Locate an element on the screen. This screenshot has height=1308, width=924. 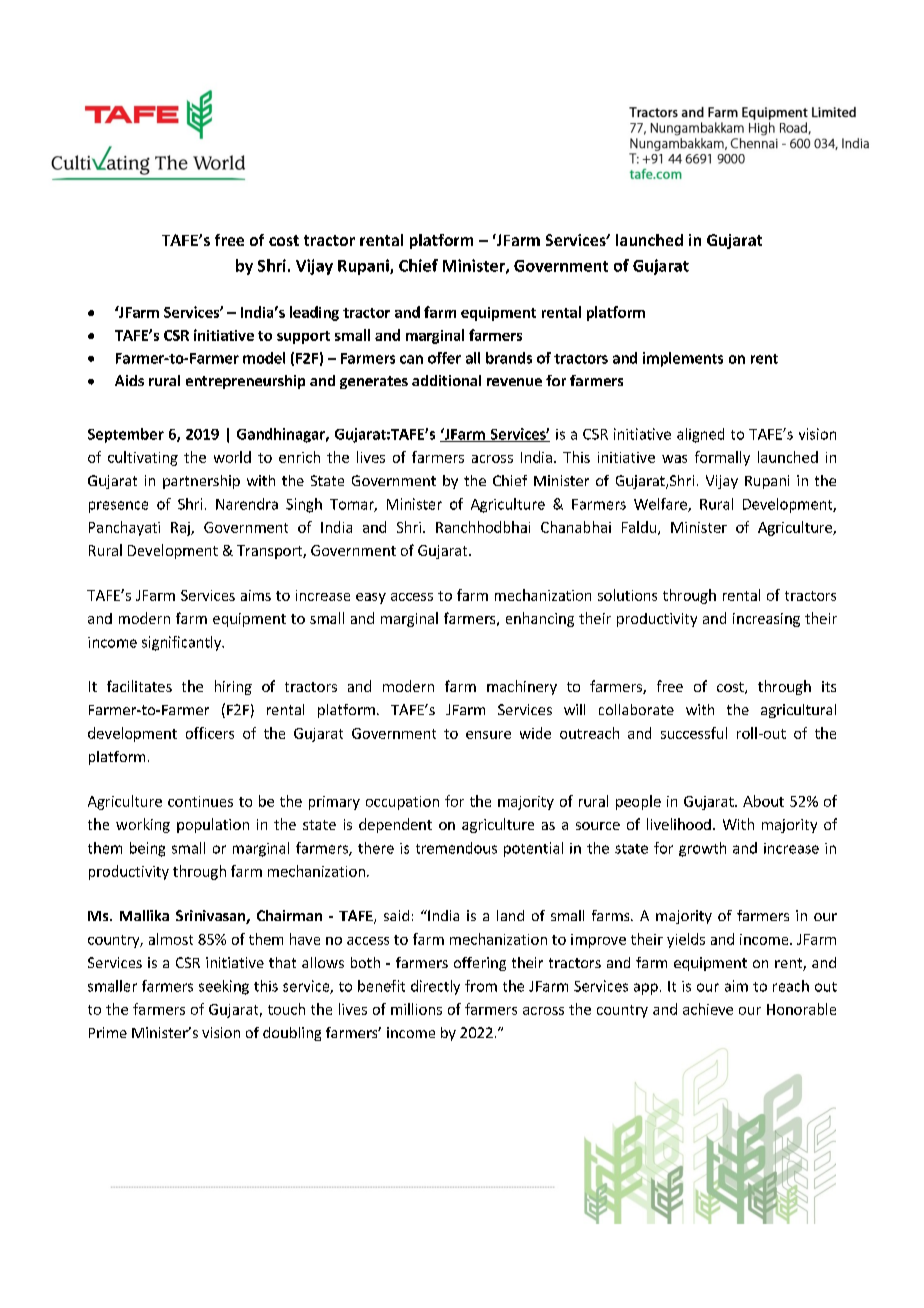
its is located at coordinates (829, 686).
